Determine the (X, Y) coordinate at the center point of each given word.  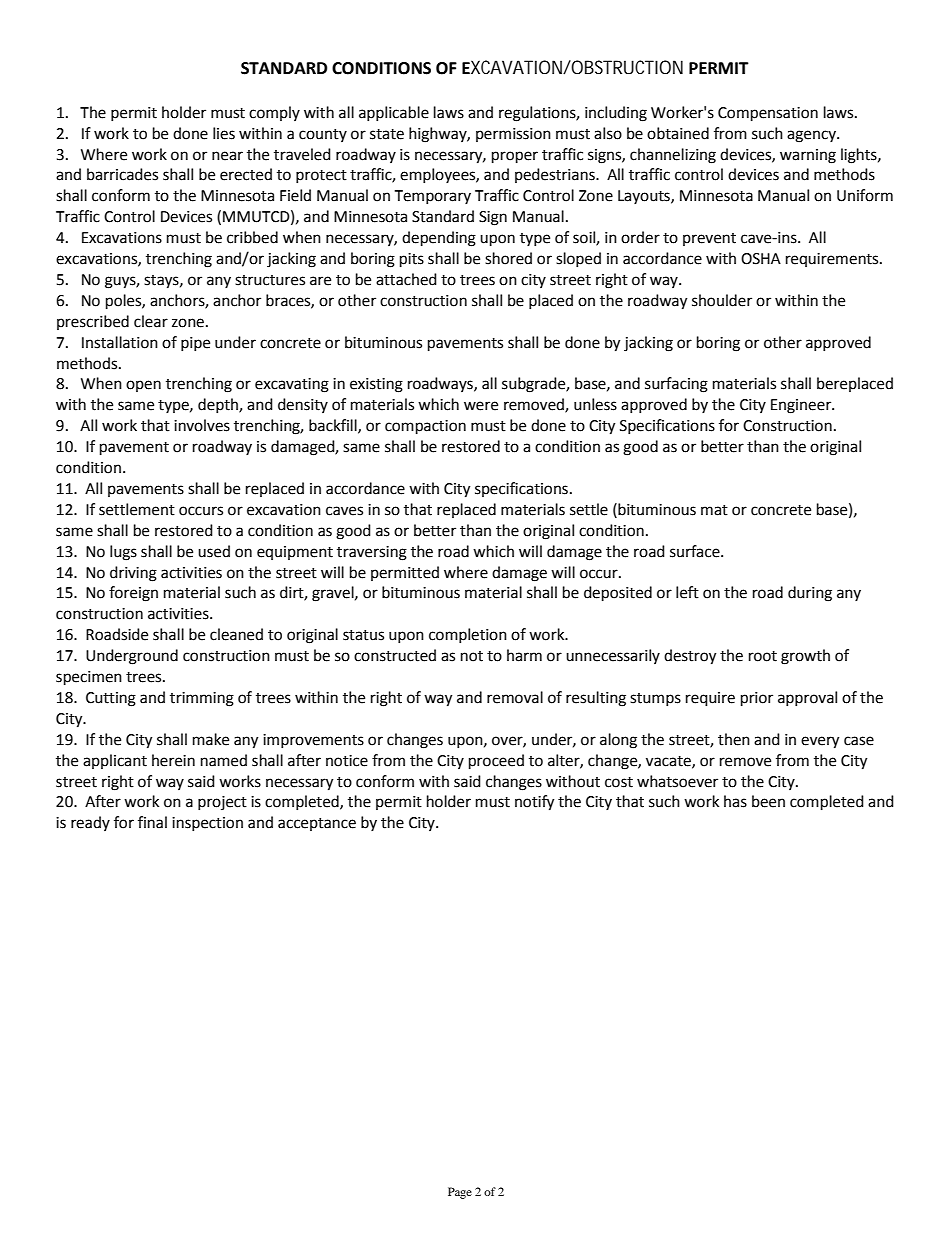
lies (224, 133)
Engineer (802, 406)
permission (513, 135)
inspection (207, 824)
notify (534, 803)
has (735, 801)
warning (808, 156)
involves (202, 425)
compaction (425, 427)
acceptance (317, 824)
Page (460, 1193)
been (768, 801)
